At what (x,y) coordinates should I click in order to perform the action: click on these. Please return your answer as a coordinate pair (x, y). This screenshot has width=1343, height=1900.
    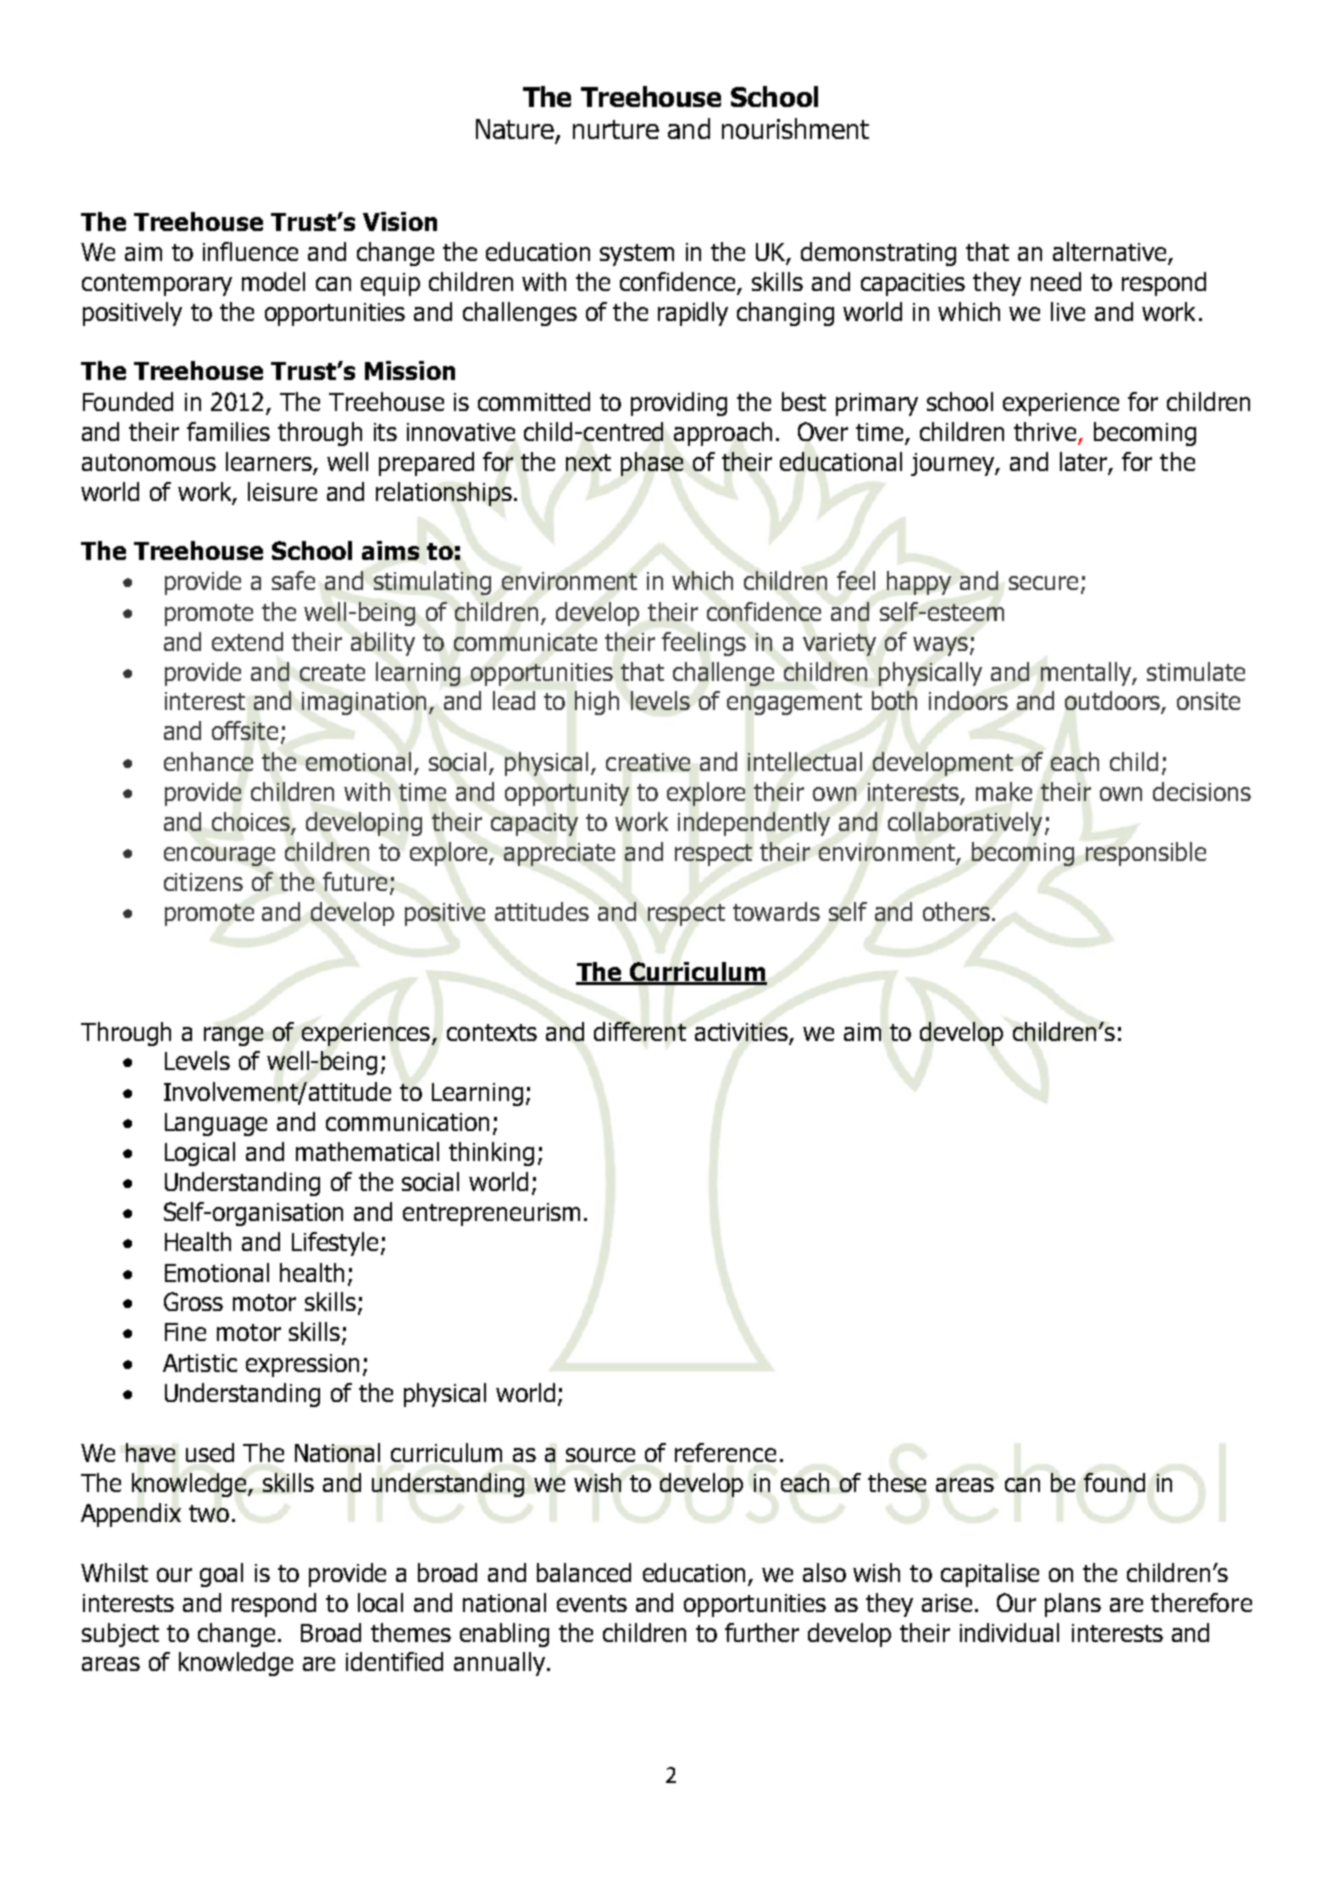
    Looking at the image, I should click on (897, 1482).
